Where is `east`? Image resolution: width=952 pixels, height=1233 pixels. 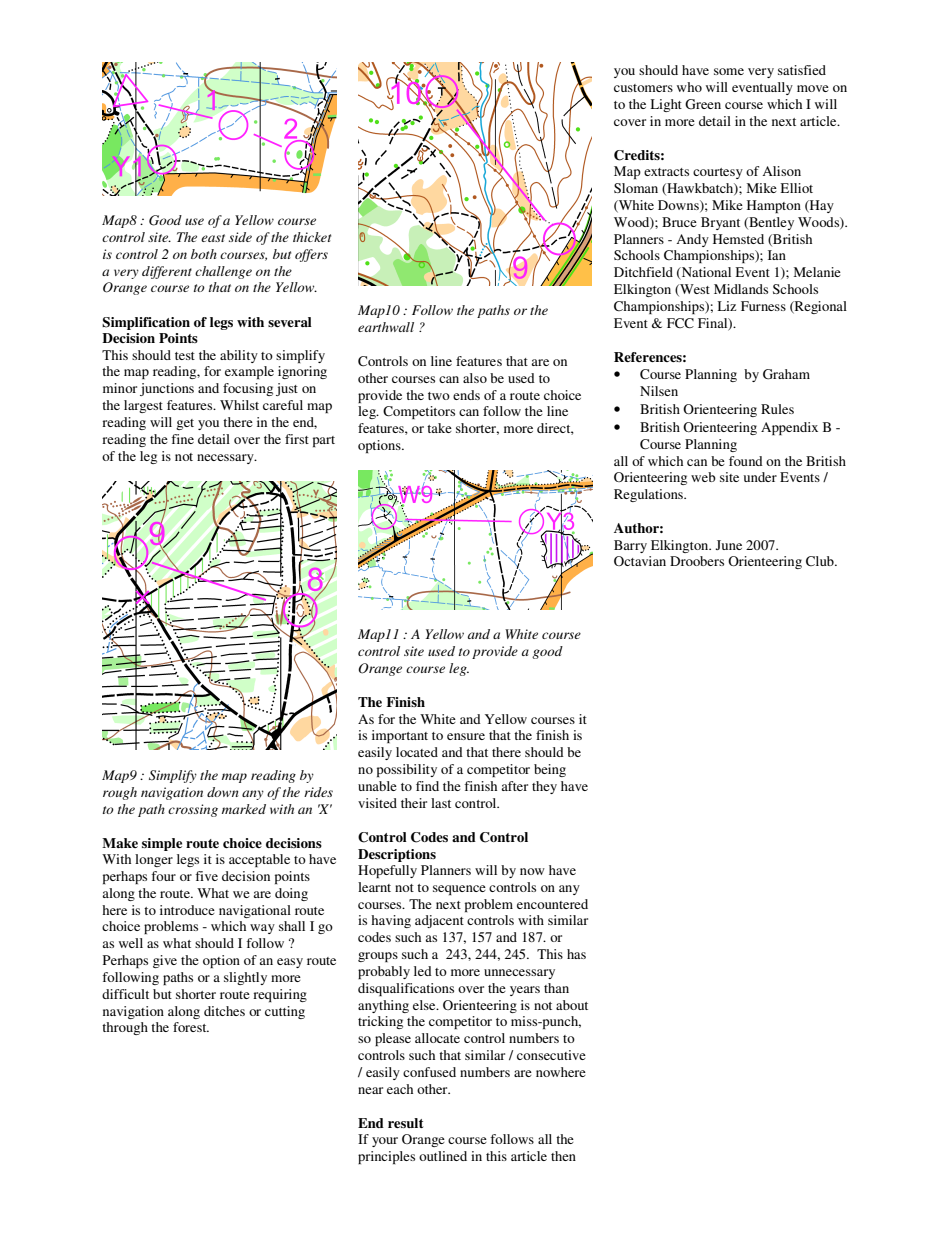 east is located at coordinates (213, 238).
